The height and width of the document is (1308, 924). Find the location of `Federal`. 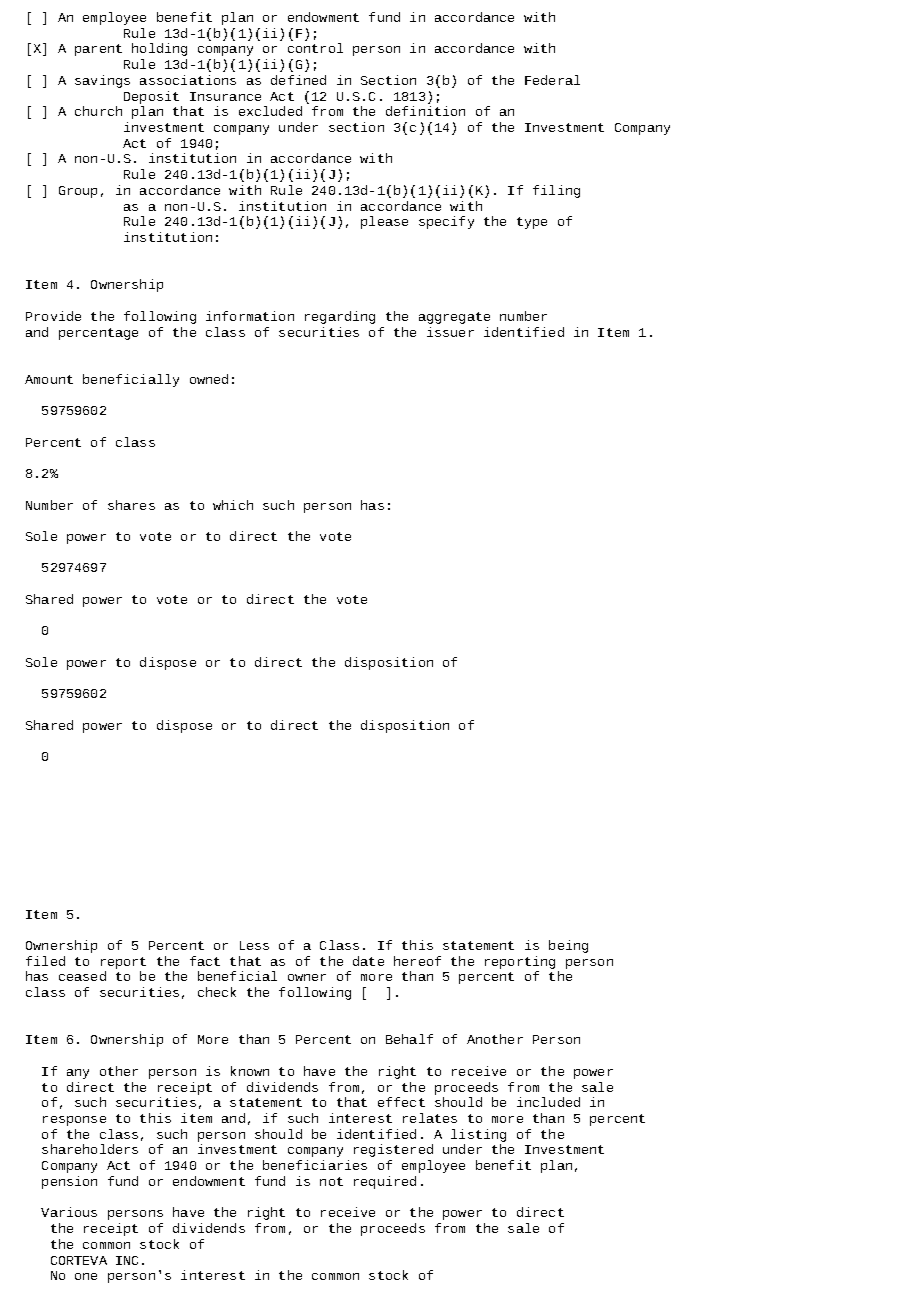

Federal is located at coordinates (552, 80).
